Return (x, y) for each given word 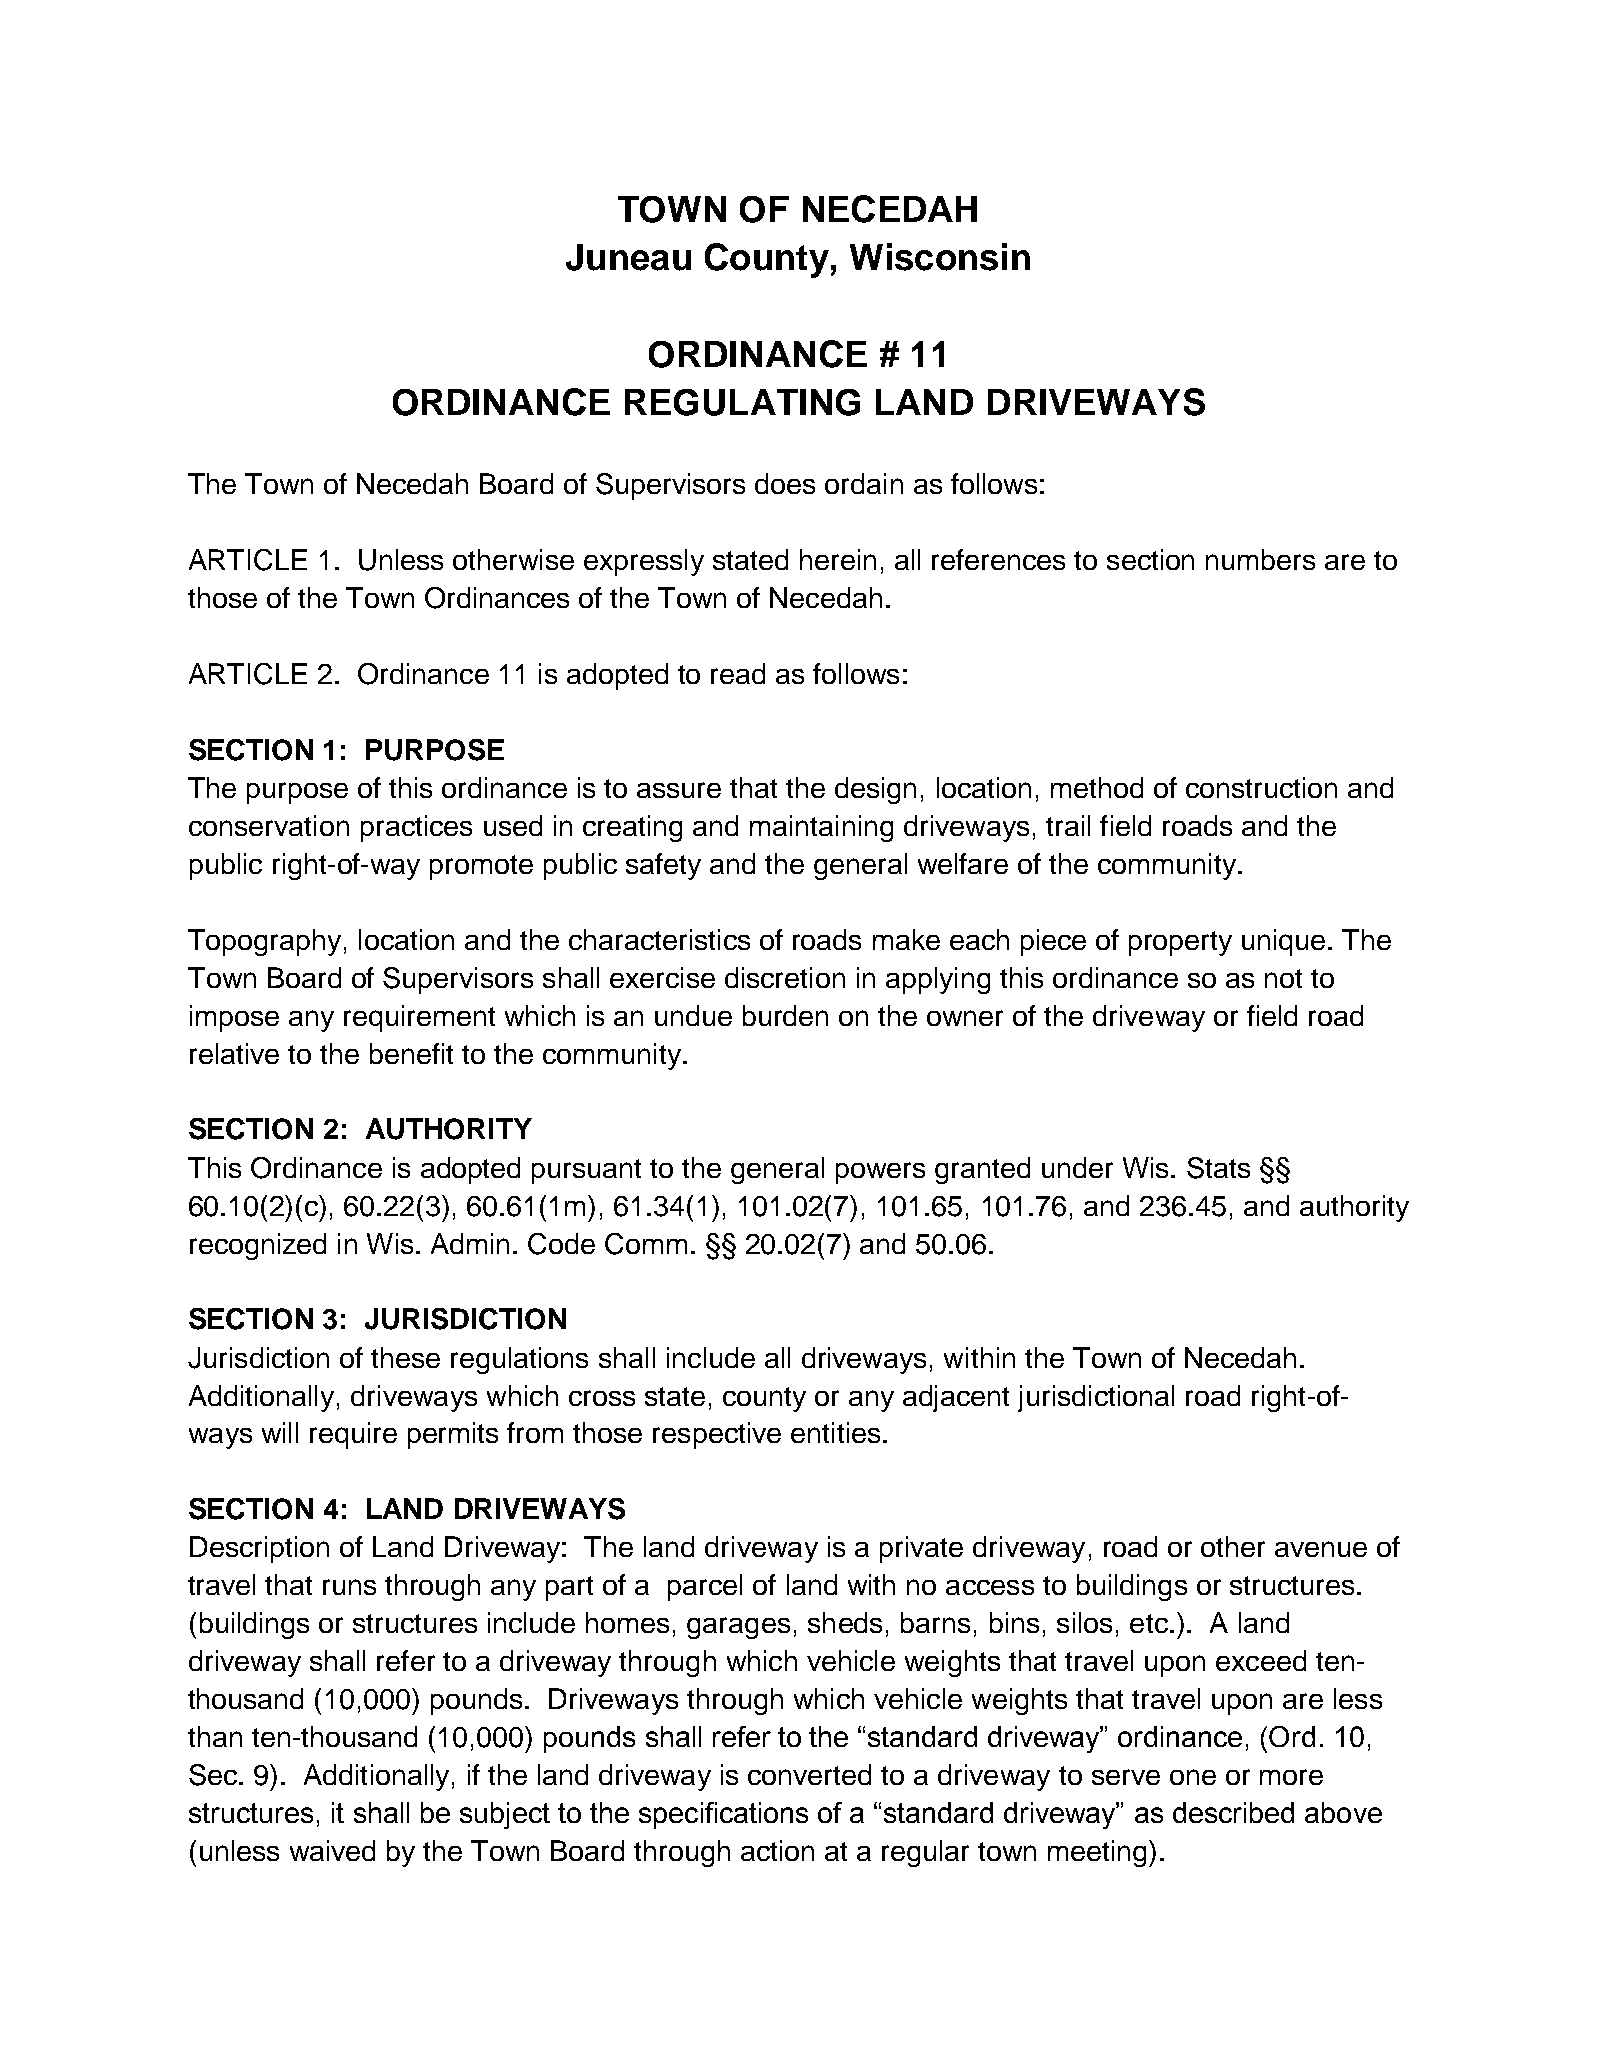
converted (809, 1774)
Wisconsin (940, 257)
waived (332, 1850)
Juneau (628, 257)
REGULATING (742, 402)
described (1233, 1812)
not (1283, 978)
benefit (411, 1053)
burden (785, 1015)
